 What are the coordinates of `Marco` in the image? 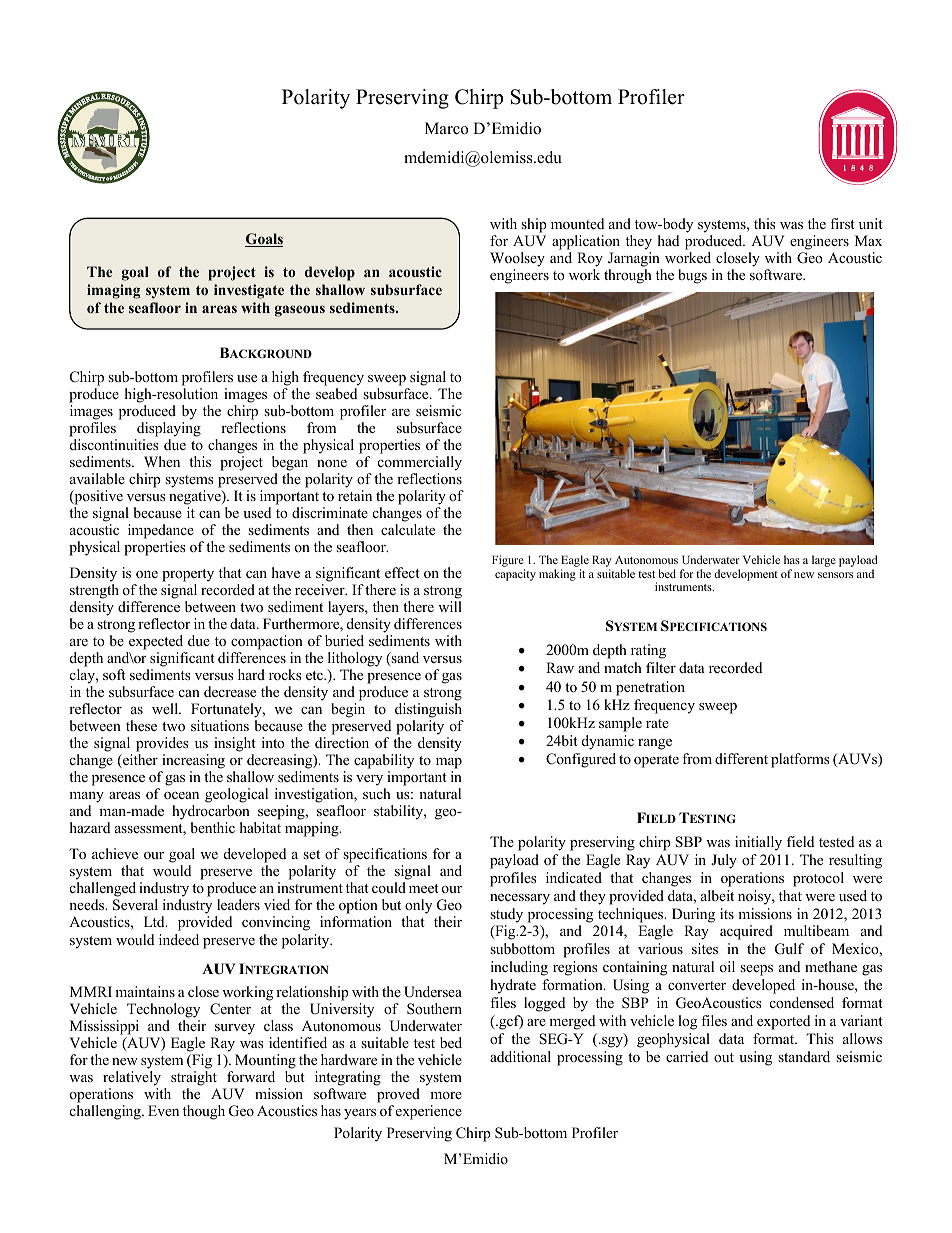 It's located at (446, 128).
